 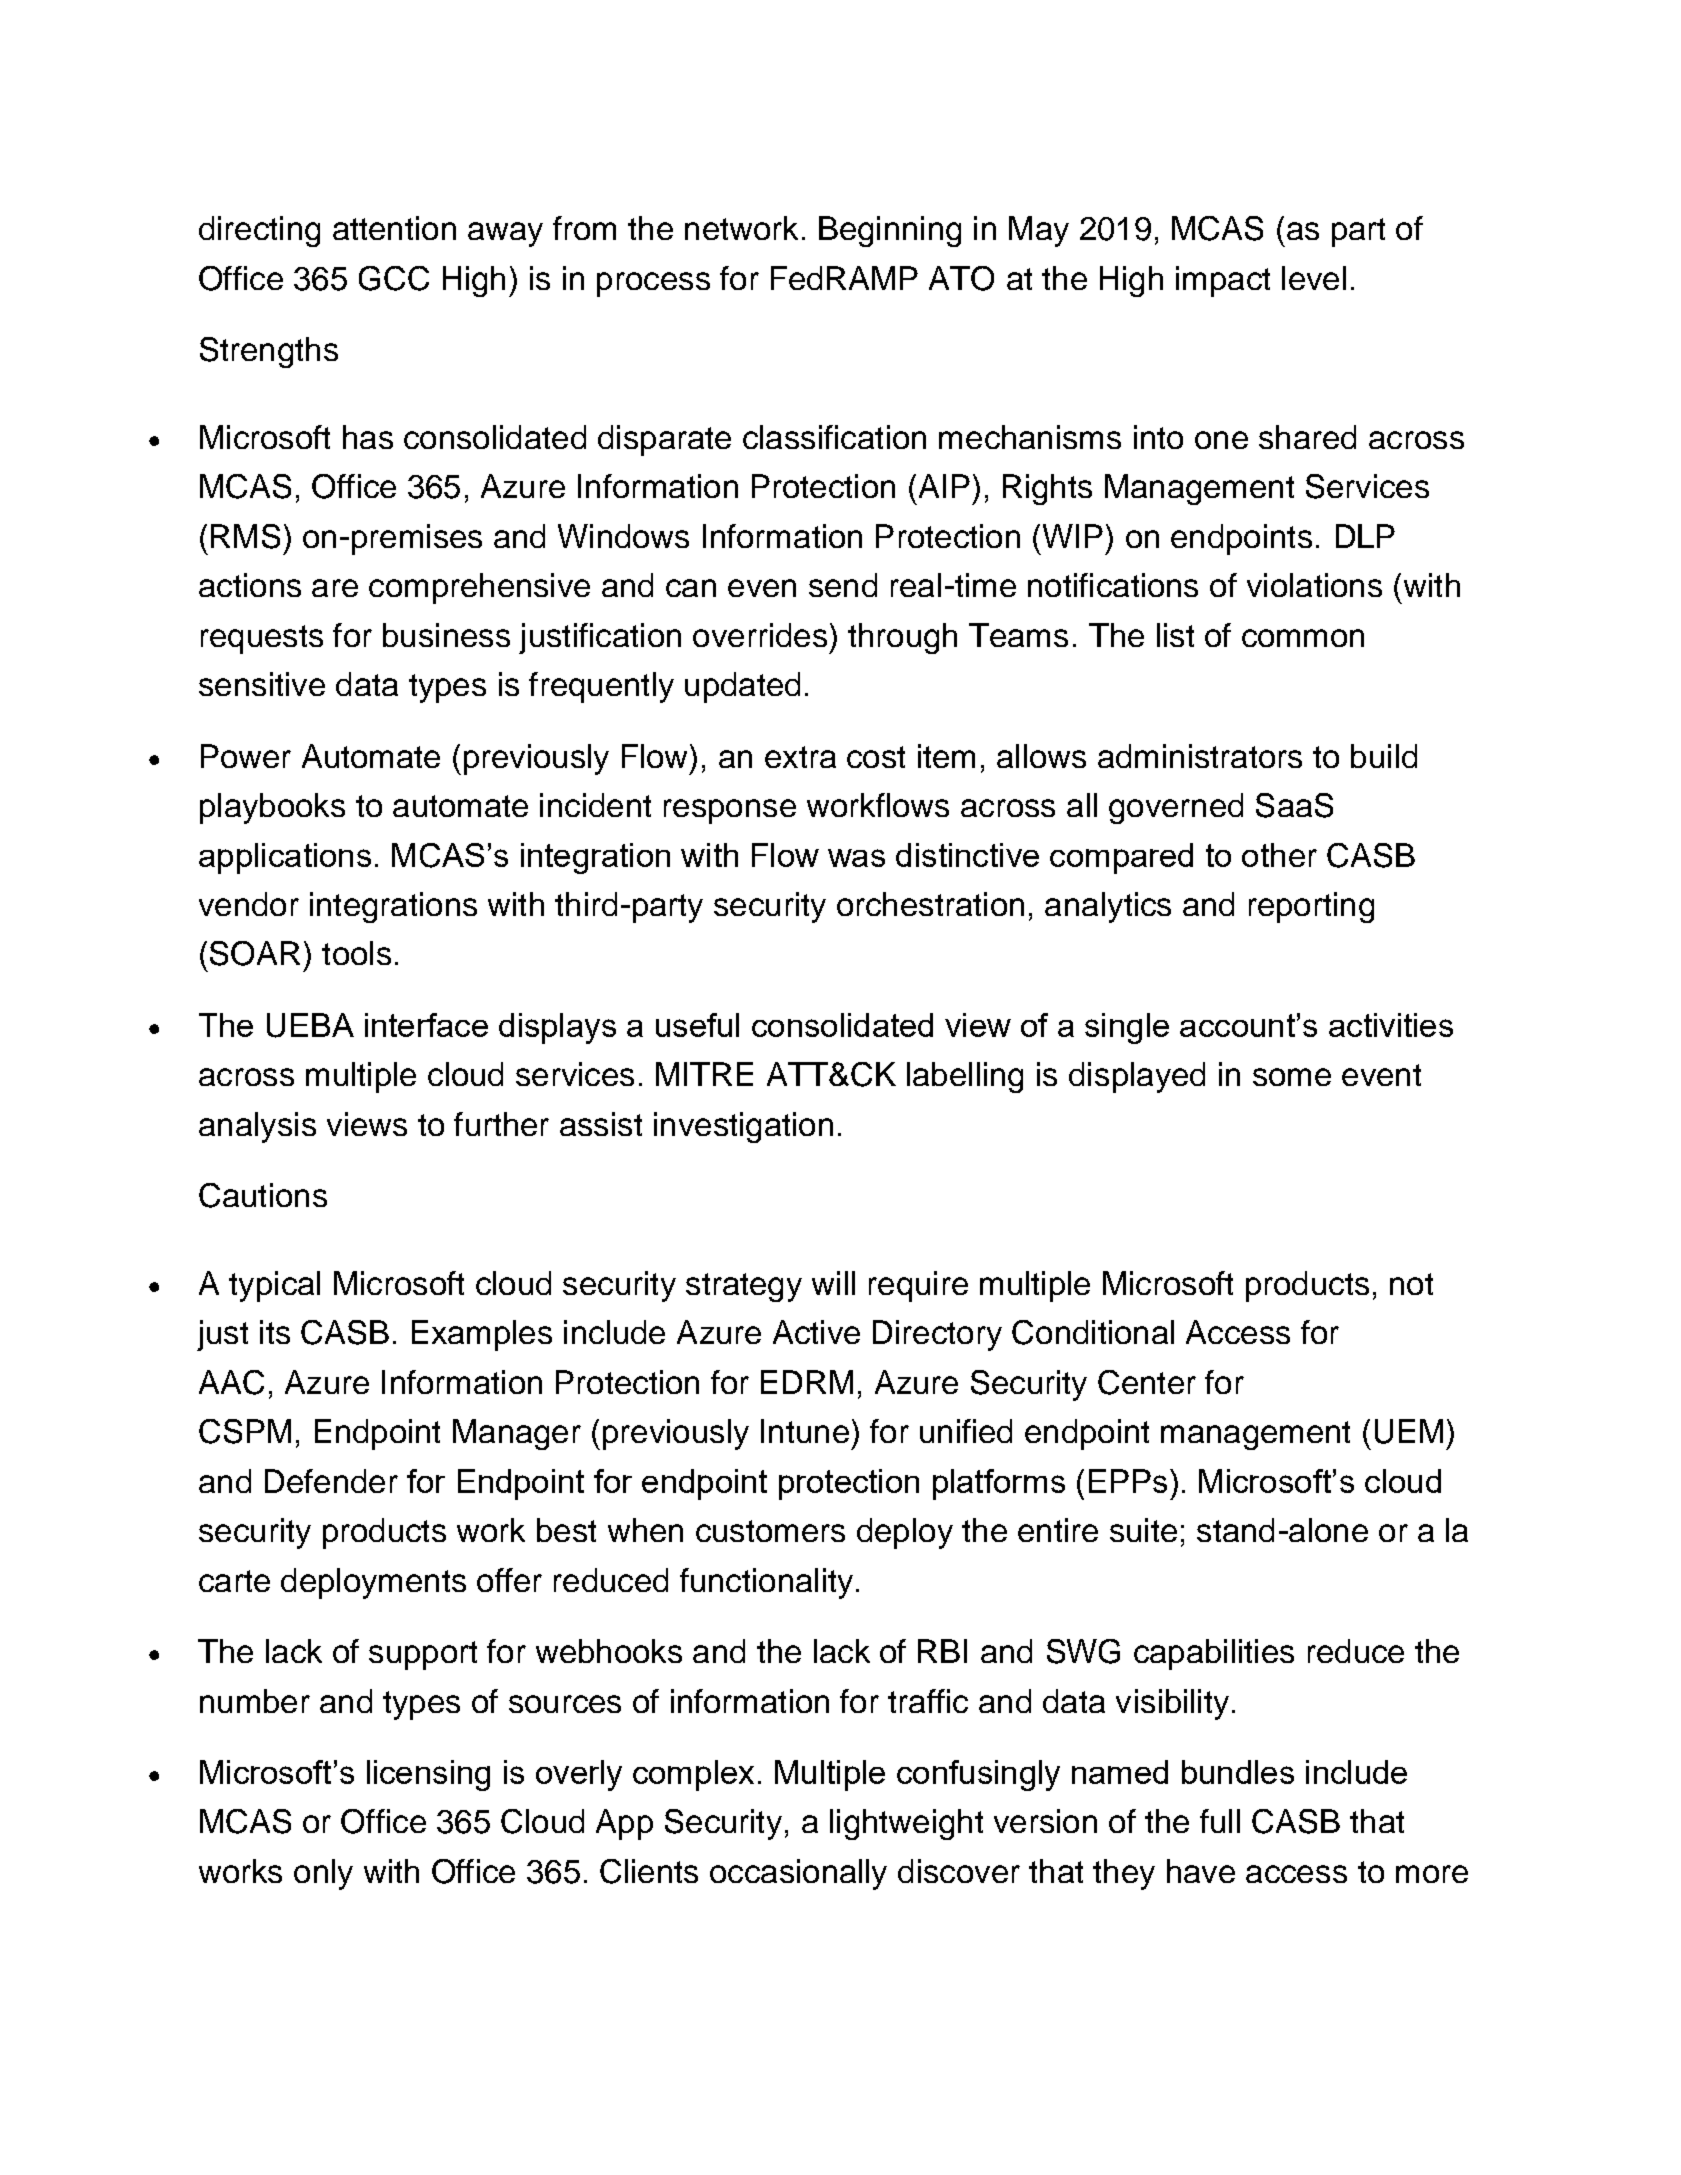 What do you see at coordinates (890, 231) in the page?
I see `Beginning` at bounding box center [890, 231].
